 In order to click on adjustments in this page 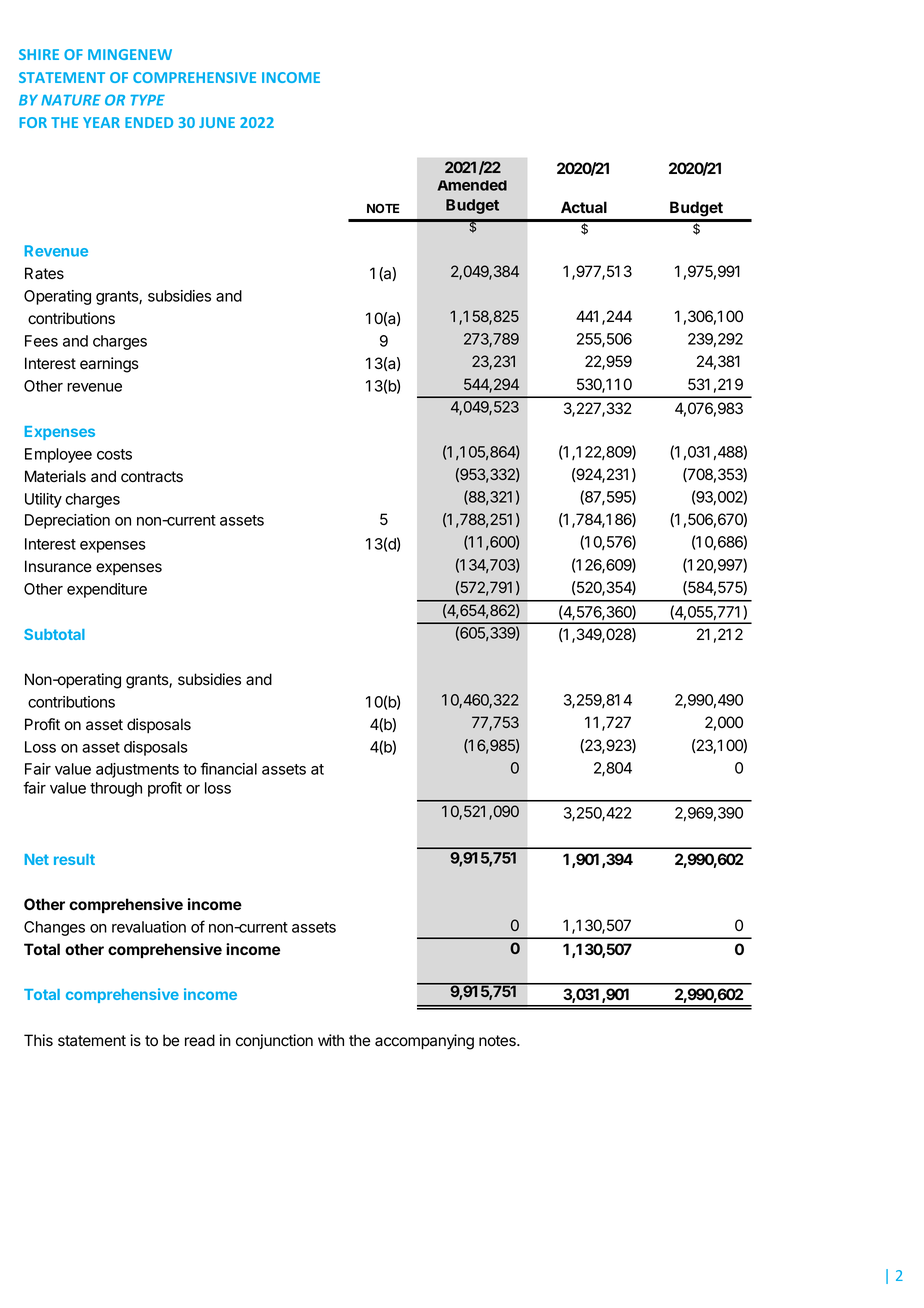, I will do `click(137, 770)`.
